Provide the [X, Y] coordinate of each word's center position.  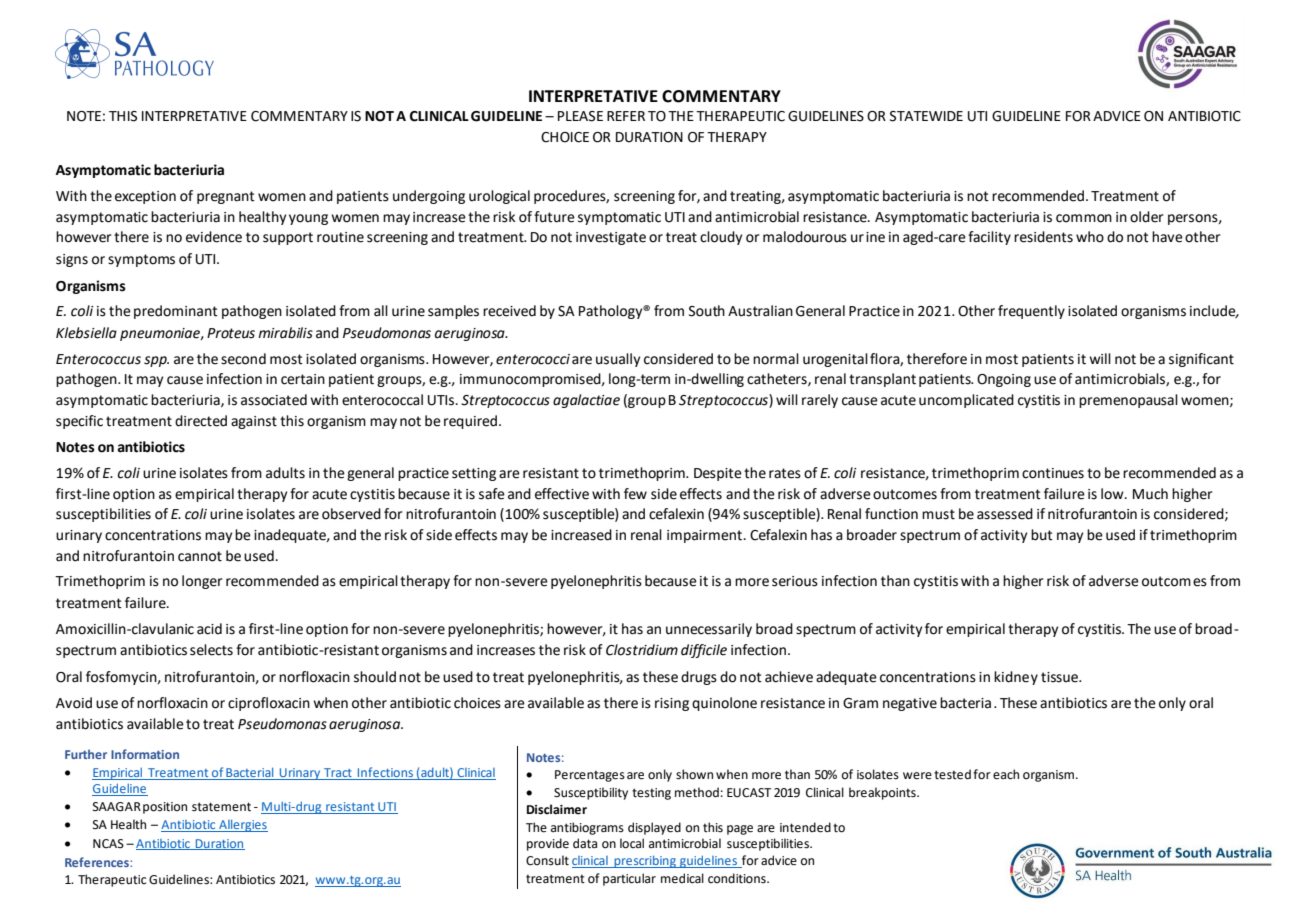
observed [351, 514]
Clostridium [642, 650]
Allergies [242, 825]
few [635, 494]
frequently [1031, 312]
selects [211, 650]
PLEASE [580, 116]
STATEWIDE [926, 116]
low [1113, 494]
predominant [176, 312]
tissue [1061, 677]
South [707, 311]
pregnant [226, 197]
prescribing [645, 861]
